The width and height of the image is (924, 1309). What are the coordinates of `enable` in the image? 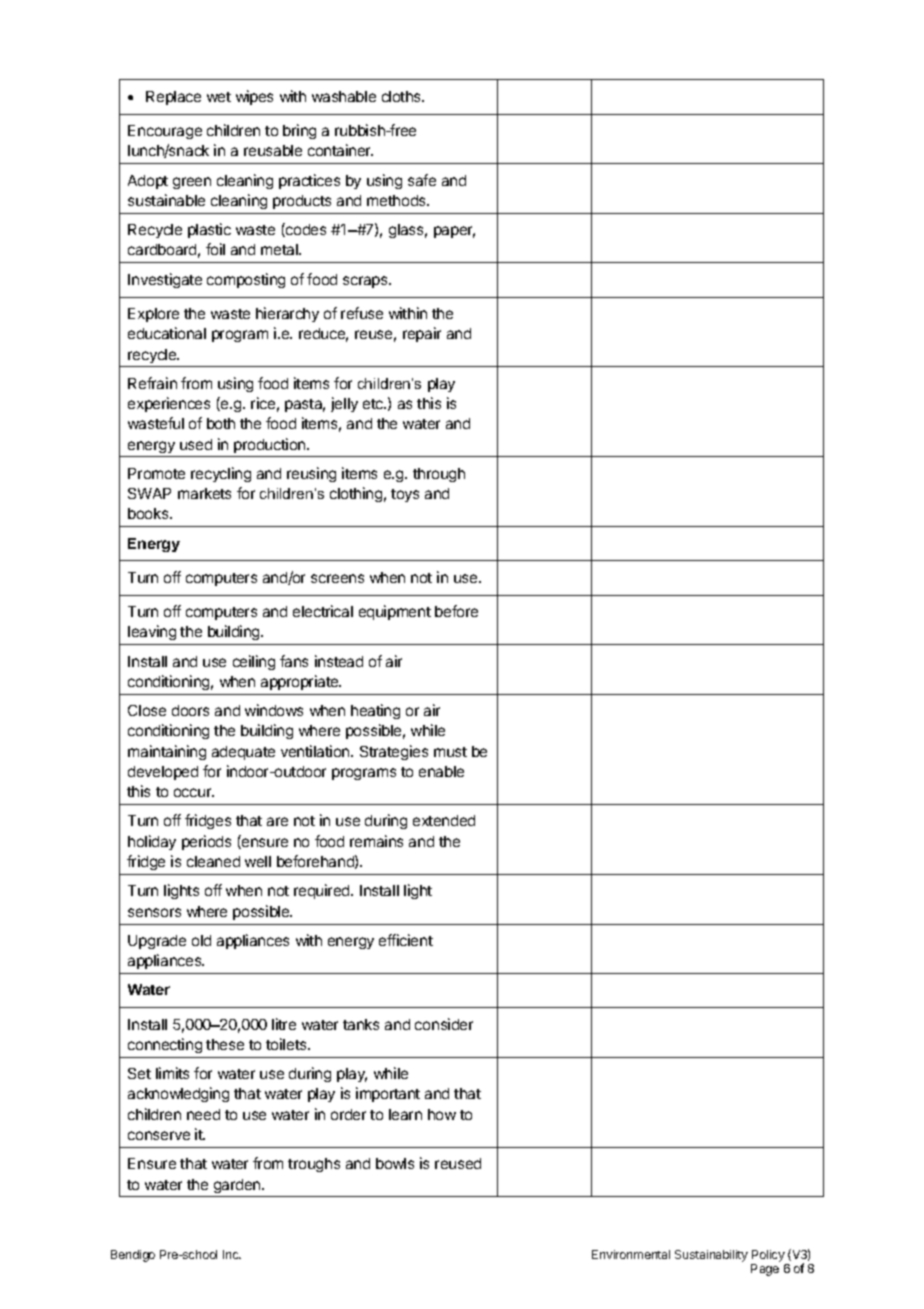 It's located at (441, 771).
